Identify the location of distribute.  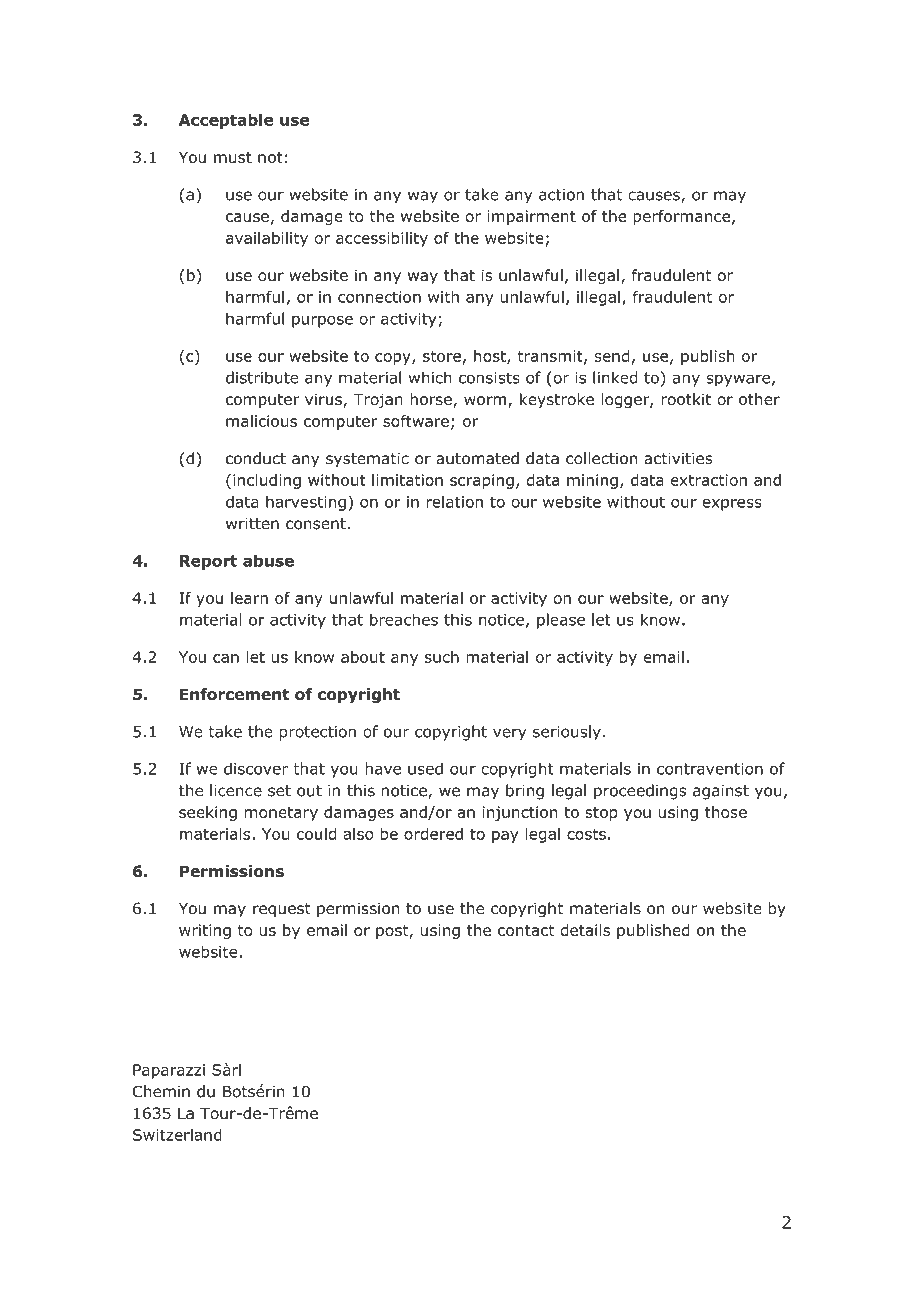
(262, 377).
